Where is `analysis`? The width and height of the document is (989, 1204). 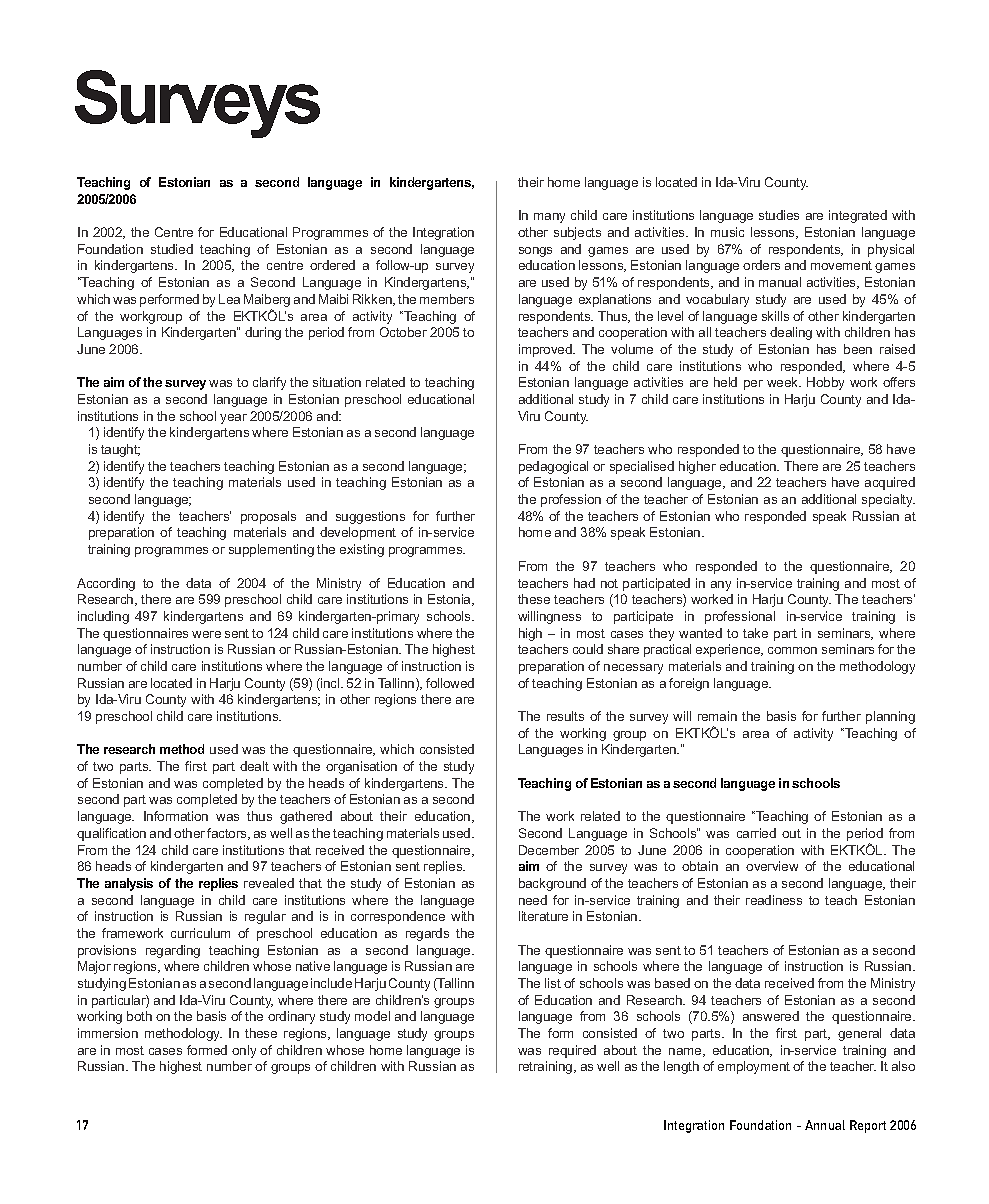
analysis is located at coordinates (129, 884).
